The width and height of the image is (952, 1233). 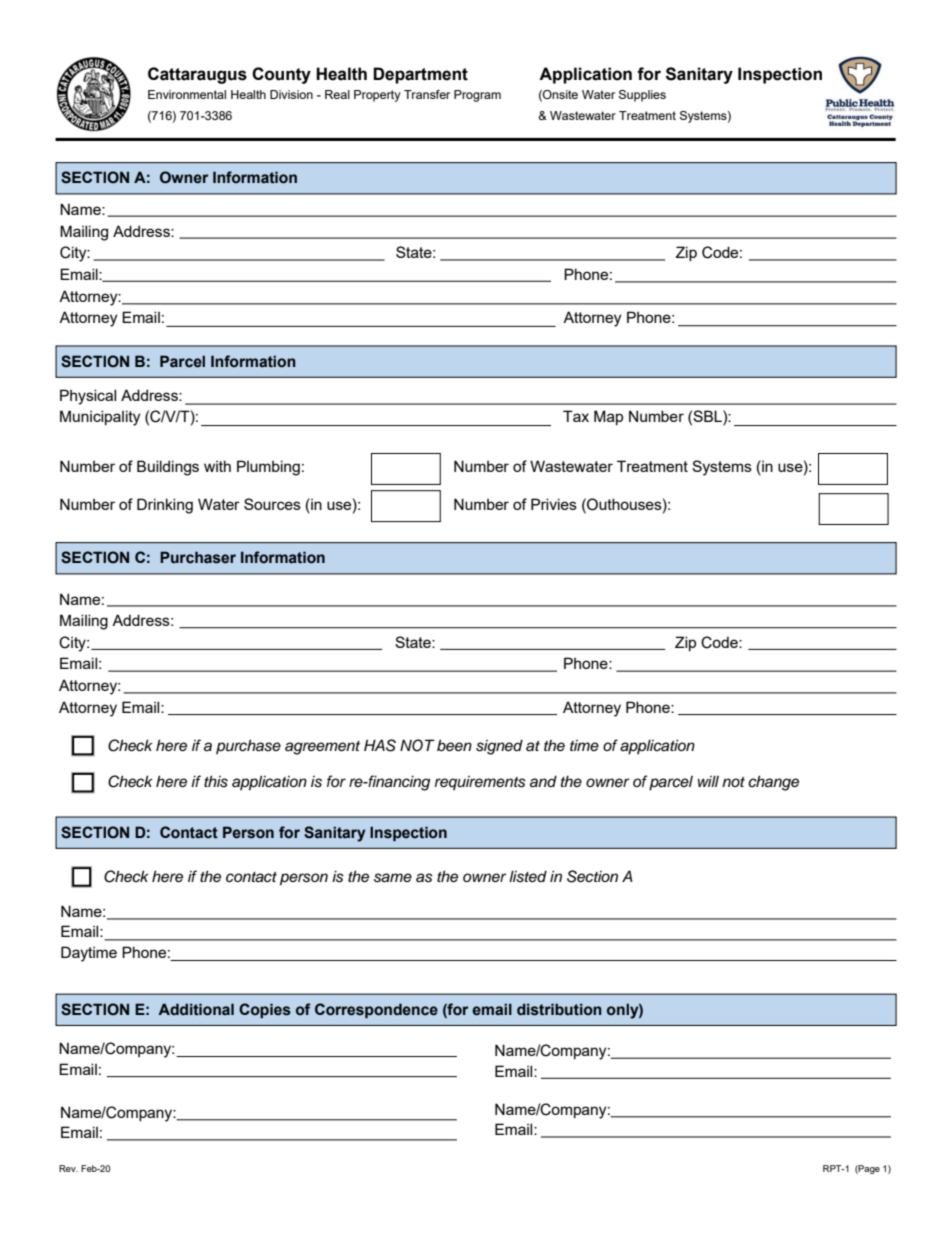 I want to click on same, so click(x=393, y=878).
